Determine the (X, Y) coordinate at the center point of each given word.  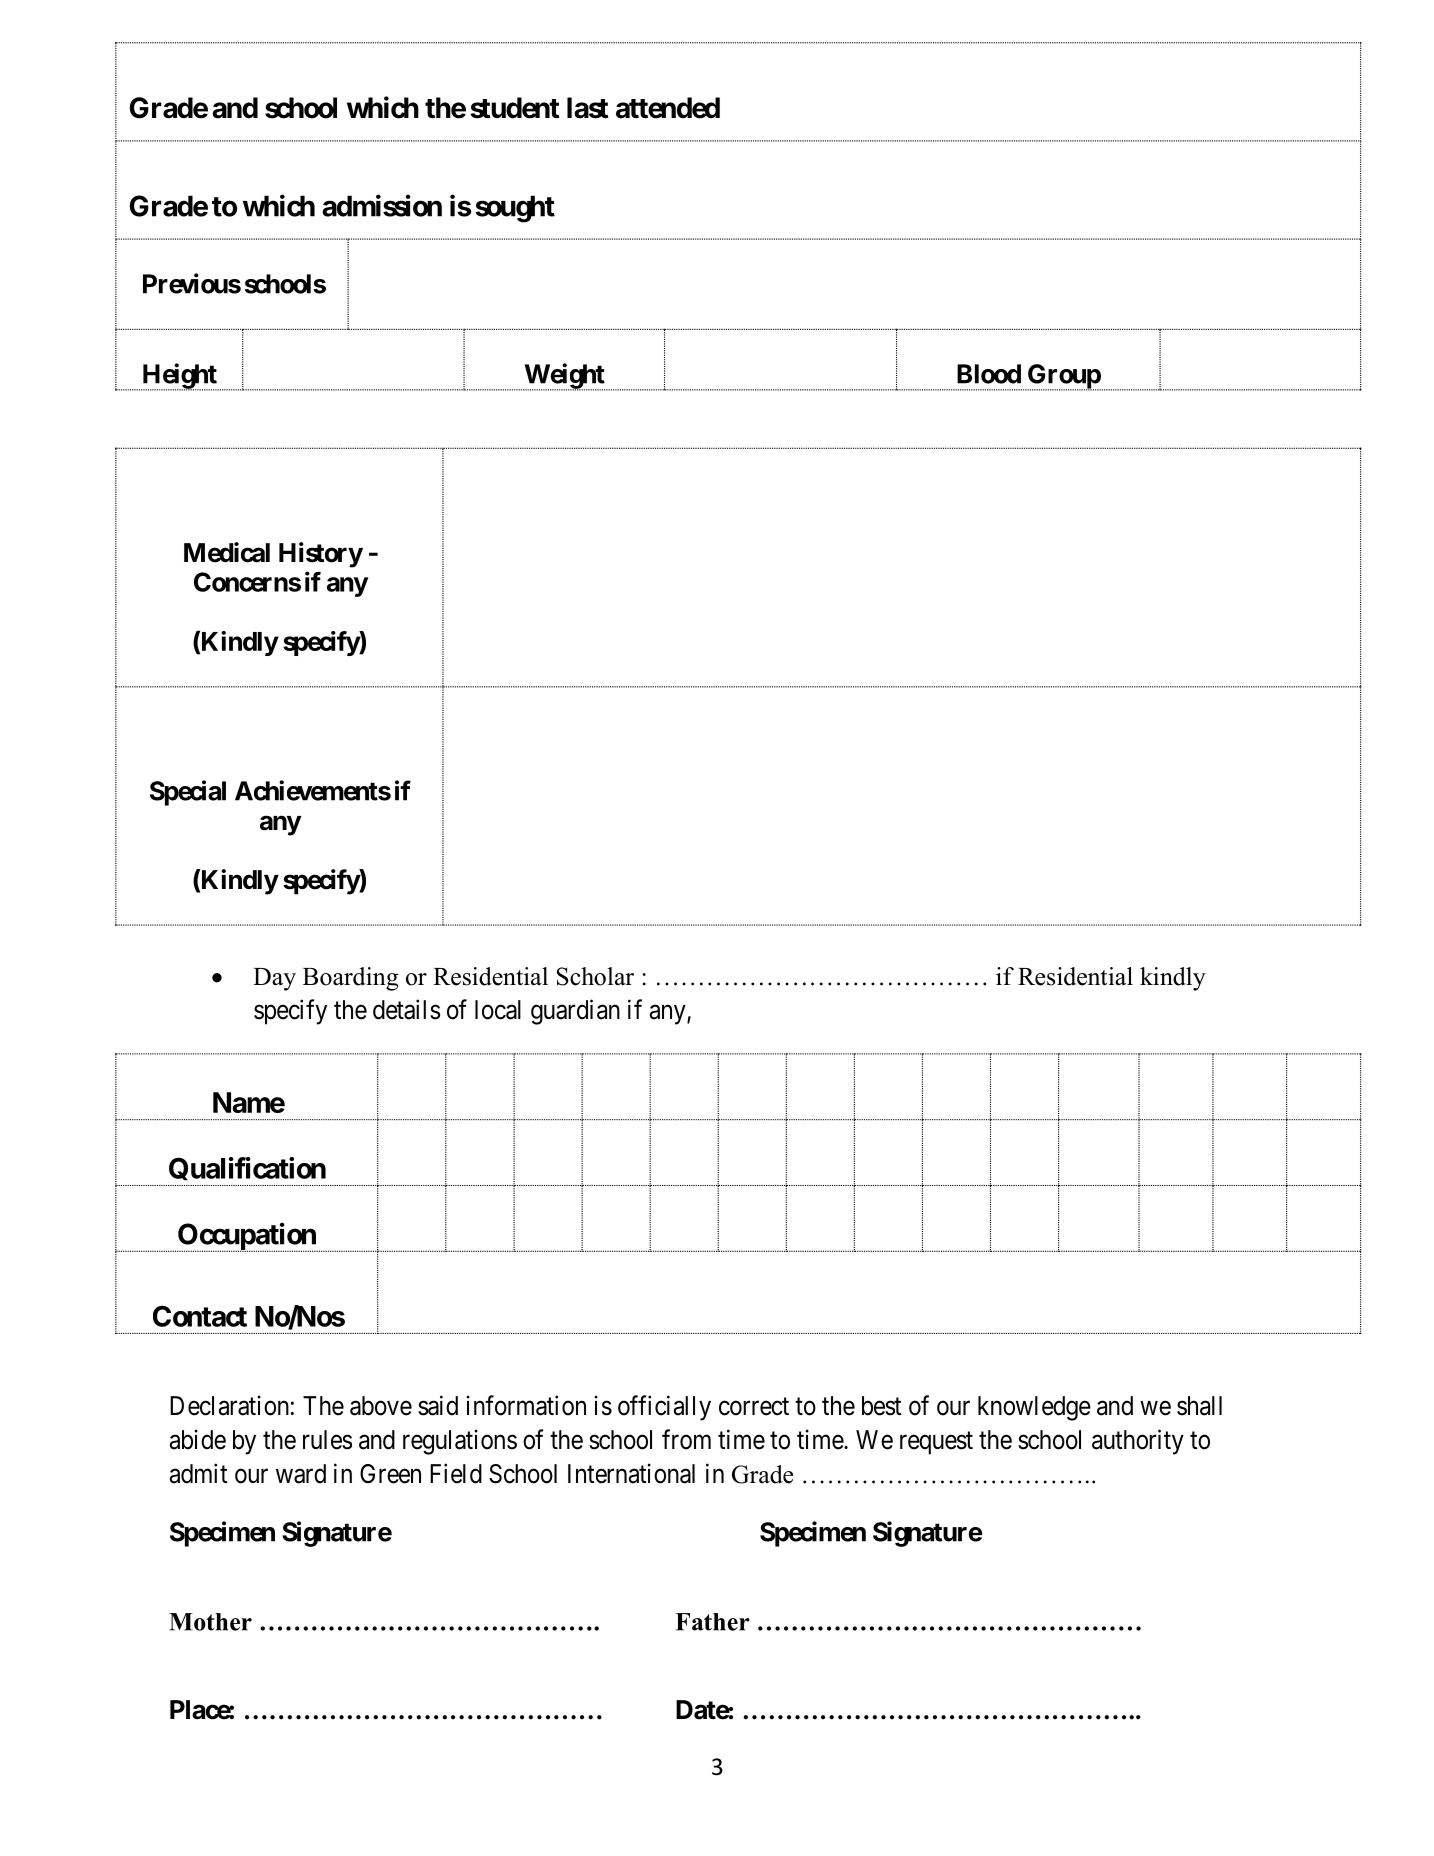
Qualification (246, 1171)
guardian (575, 1012)
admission (382, 205)
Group (1063, 377)
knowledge (1034, 1408)
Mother (210, 1622)
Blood (989, 374)
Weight (565, 377)
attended (668, 108)
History (321, 555)
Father (713, 1622)
